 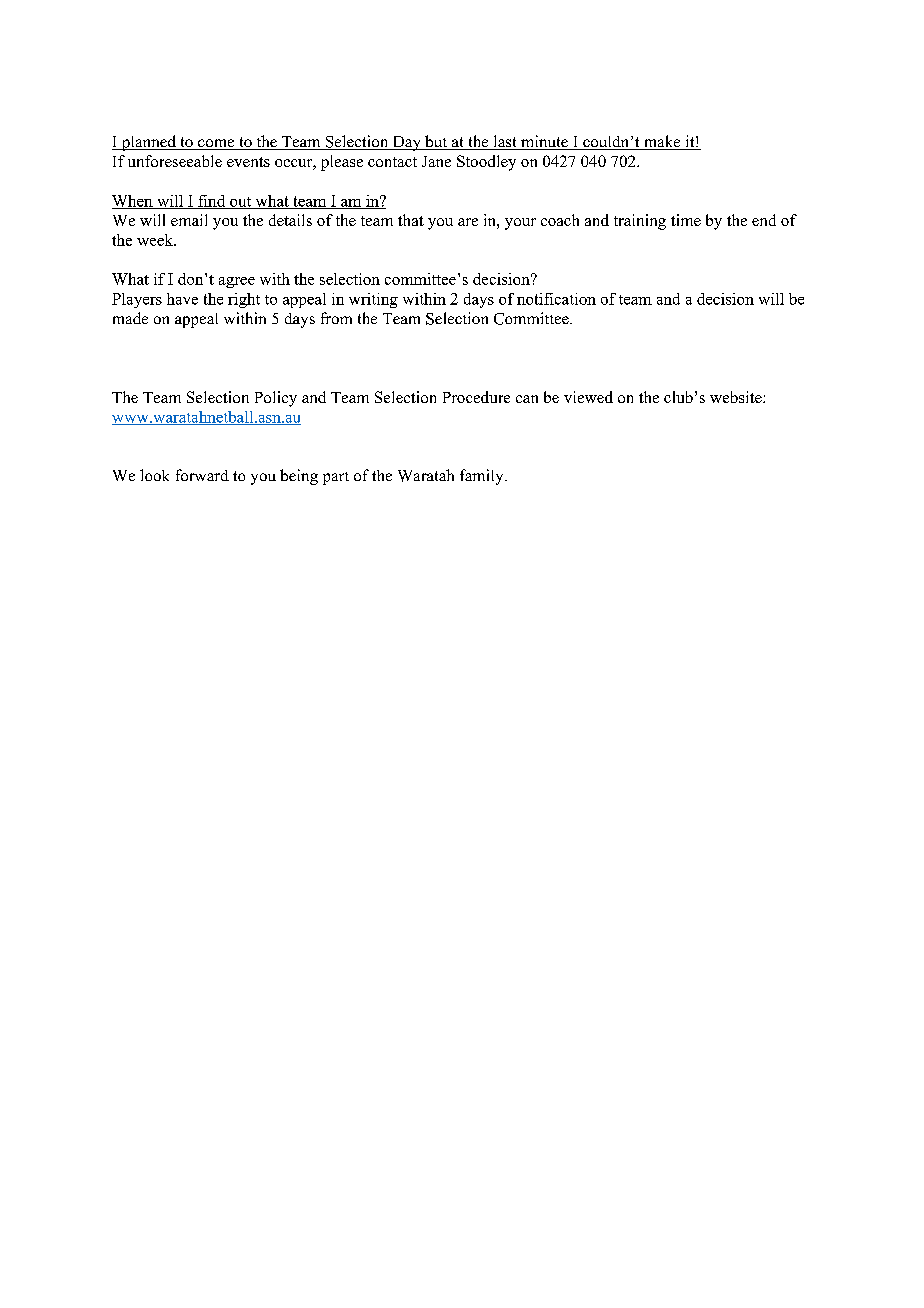 What do you see at coordinates (686, 220) in the image?
I see `time` at bounding box center [686, 220].
